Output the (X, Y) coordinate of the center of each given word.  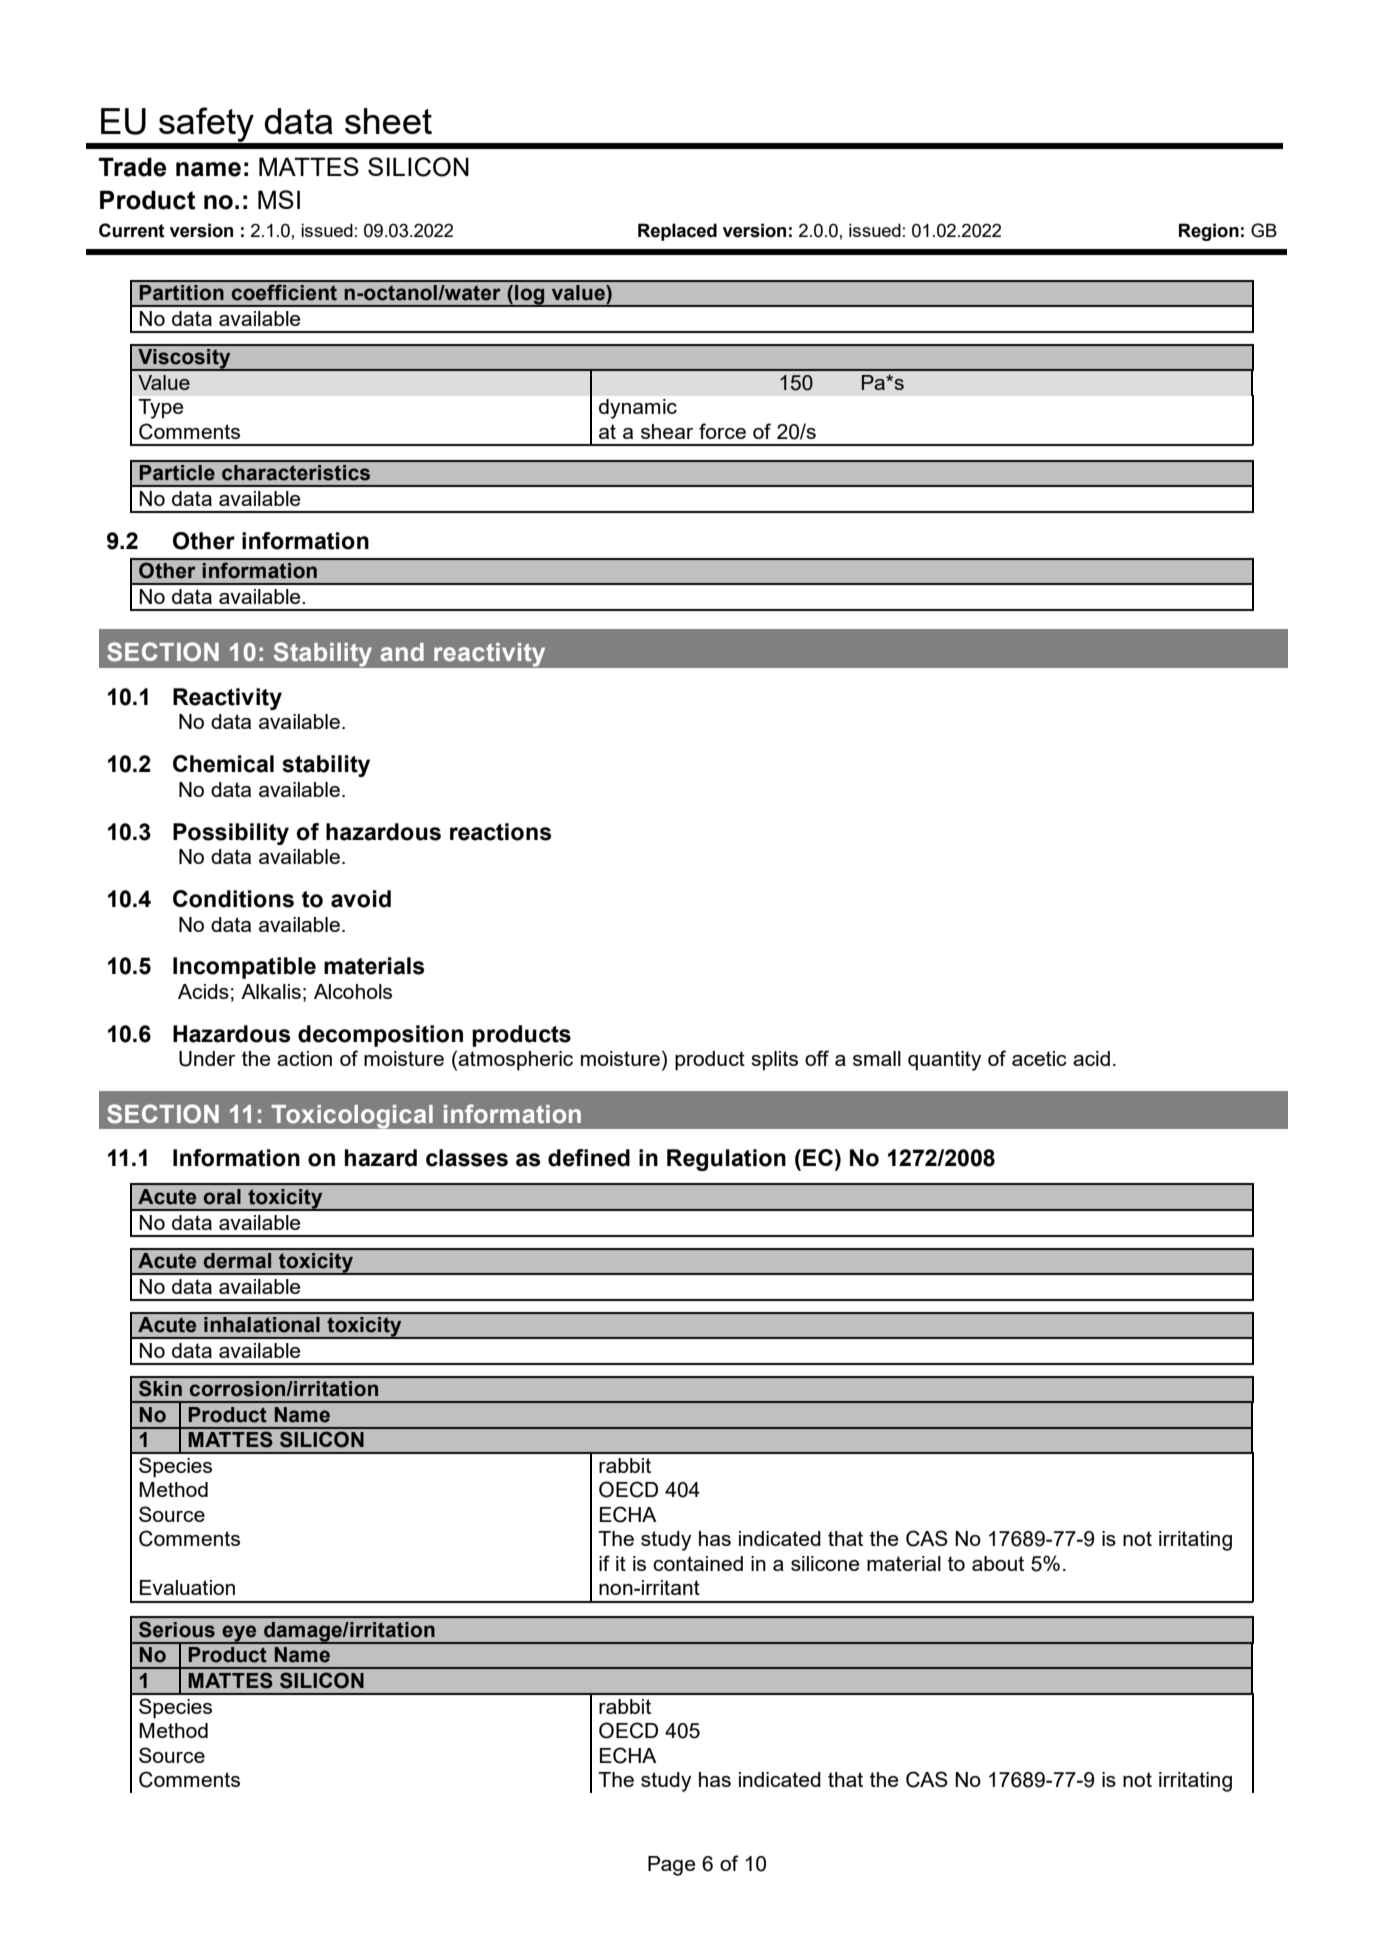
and (402, 652)
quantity (944, 1061)
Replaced (677, 232)
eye (239, 1634)
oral (222, 1197)
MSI (279, 199)
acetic (1039, 1058)
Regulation (726, 1160)
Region (1209, 232)
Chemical (223, 764)
